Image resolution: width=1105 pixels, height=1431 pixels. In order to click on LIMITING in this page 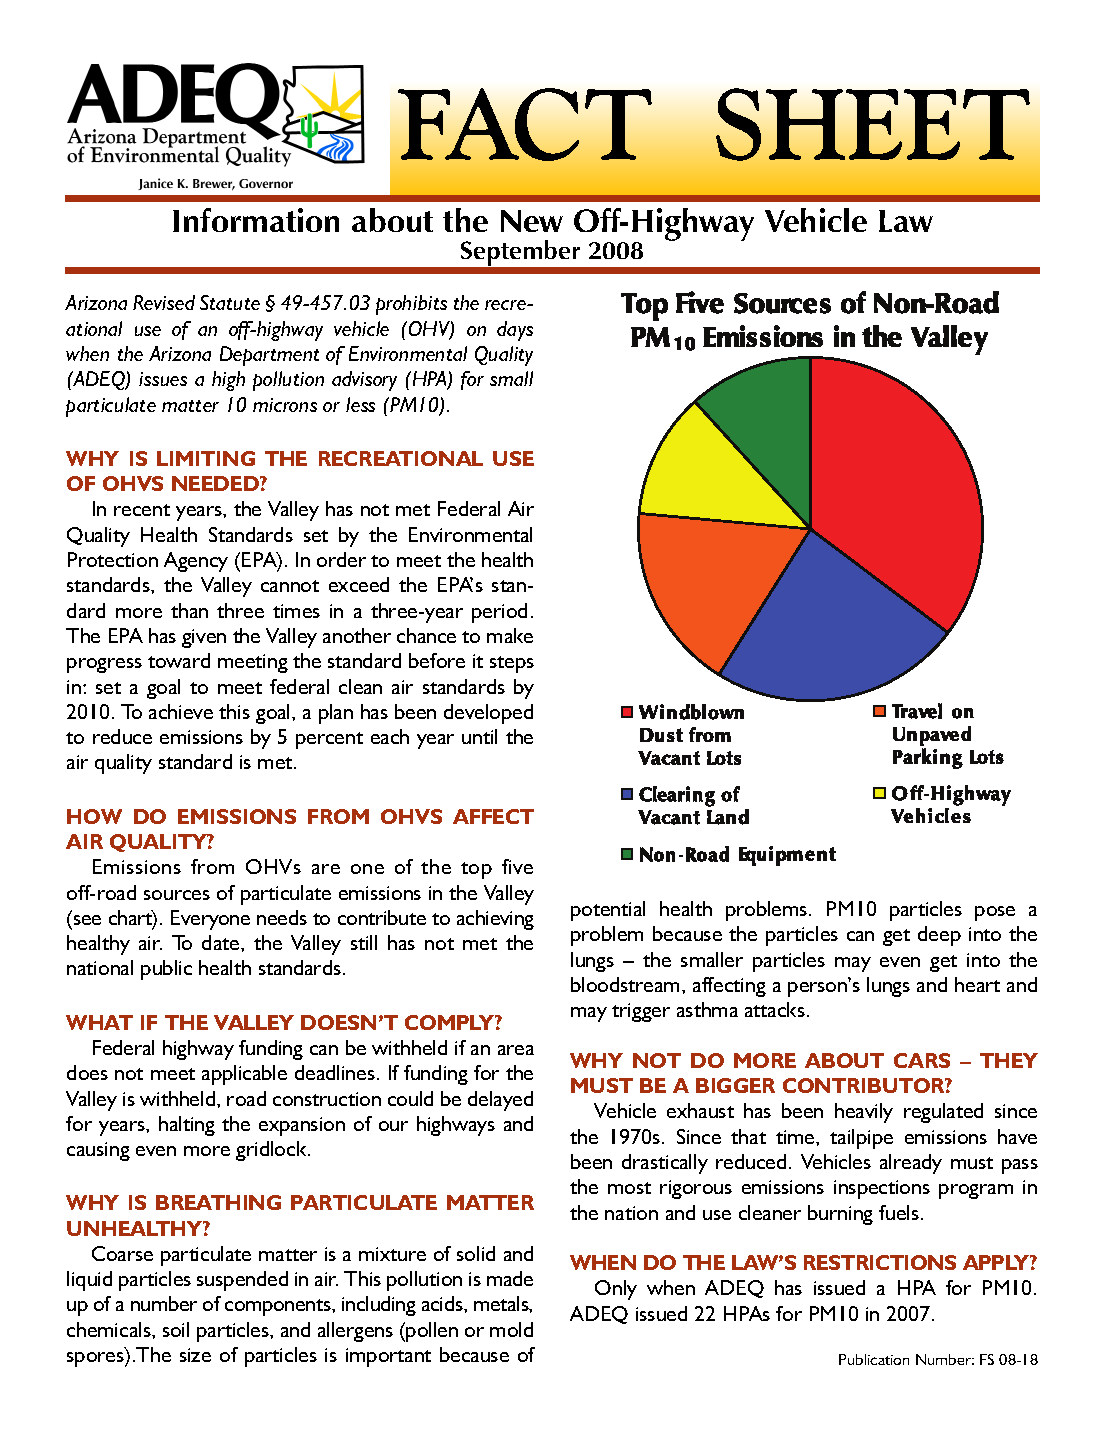, I will do `click(206, 458)`.
